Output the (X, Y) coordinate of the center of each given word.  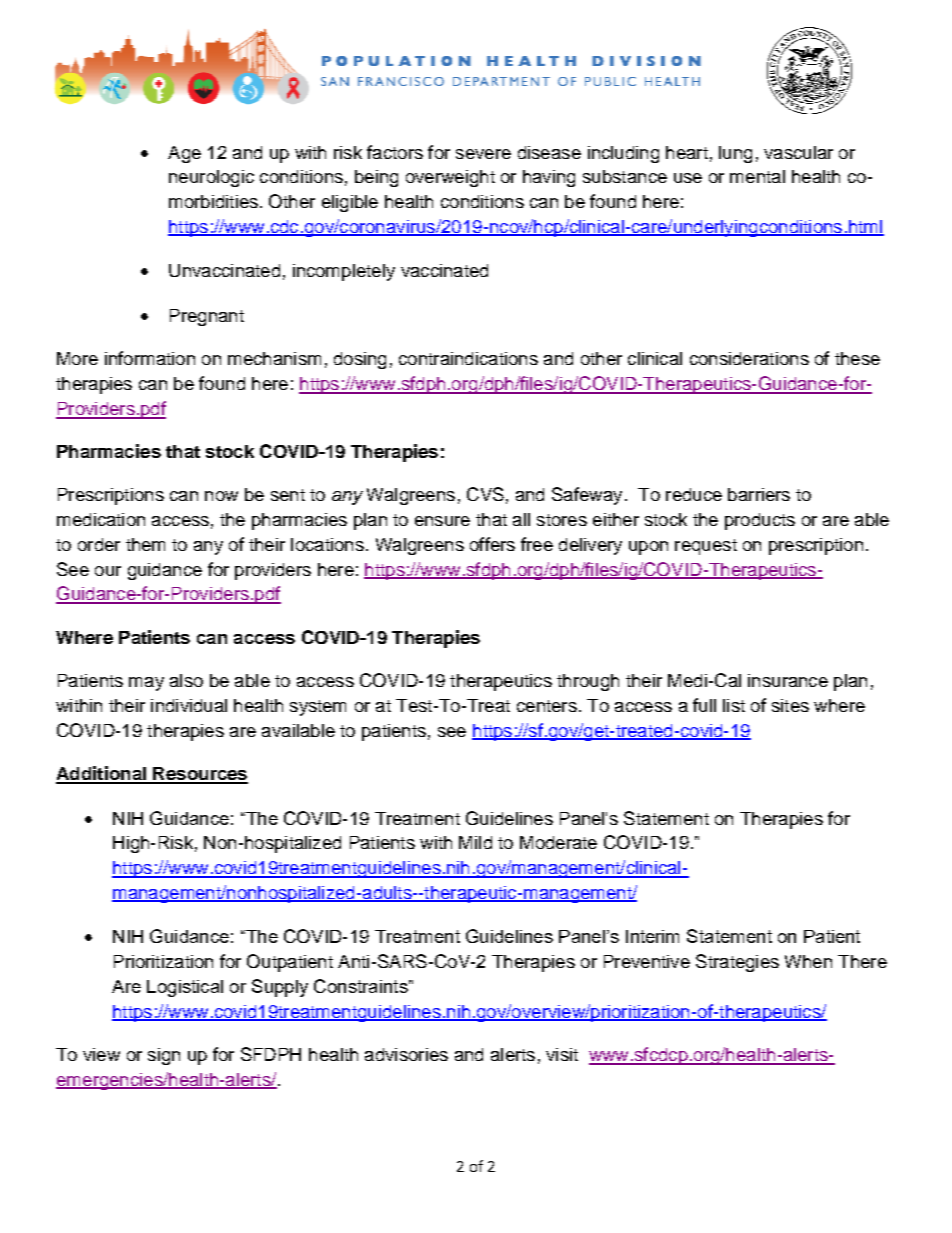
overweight (450, 178)
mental (757, 176)
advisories (406, 1054)
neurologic (211, 178)
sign (164, 1056)
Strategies (737, 963)
